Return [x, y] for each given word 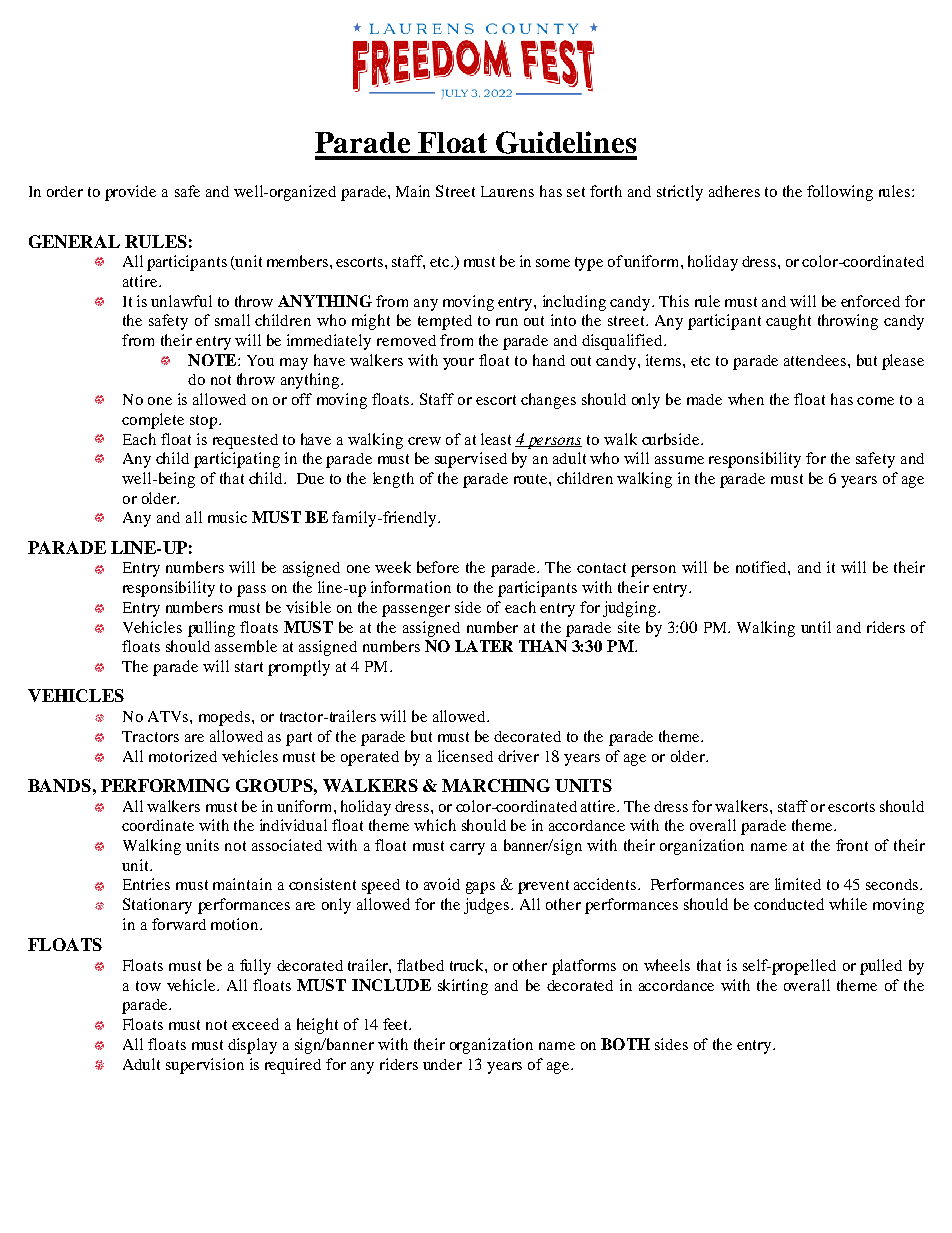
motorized [183, 756]
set [576, 192]
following [840, 193]
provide [130, 193]
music [227, 517]
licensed [465, 756]
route [532, 479]
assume [679, 460]
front [852, 845]
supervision [205, 1066]
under [442, 1064]
